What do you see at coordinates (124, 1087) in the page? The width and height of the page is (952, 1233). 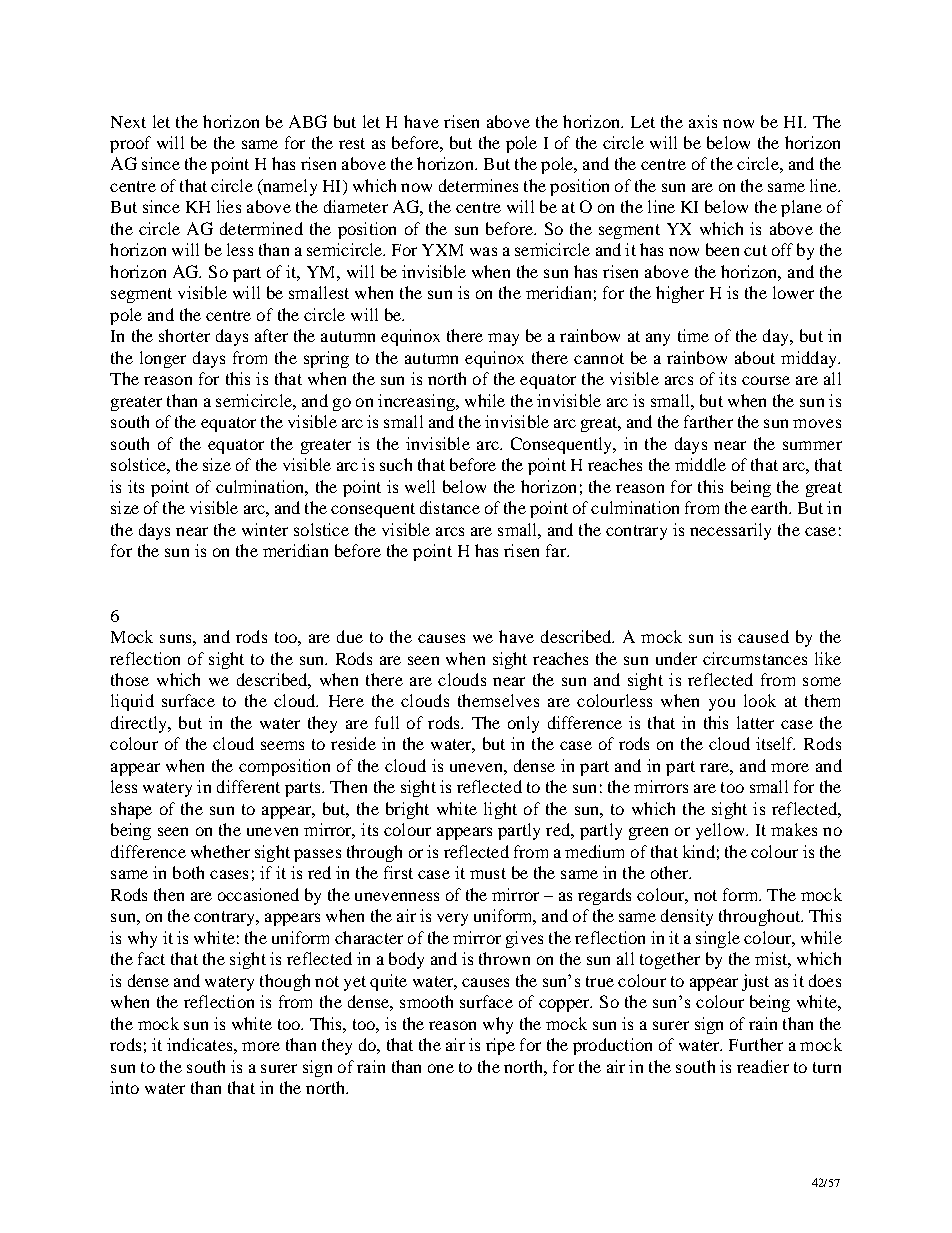 I see `into` at bounding box center [124, 1087].
